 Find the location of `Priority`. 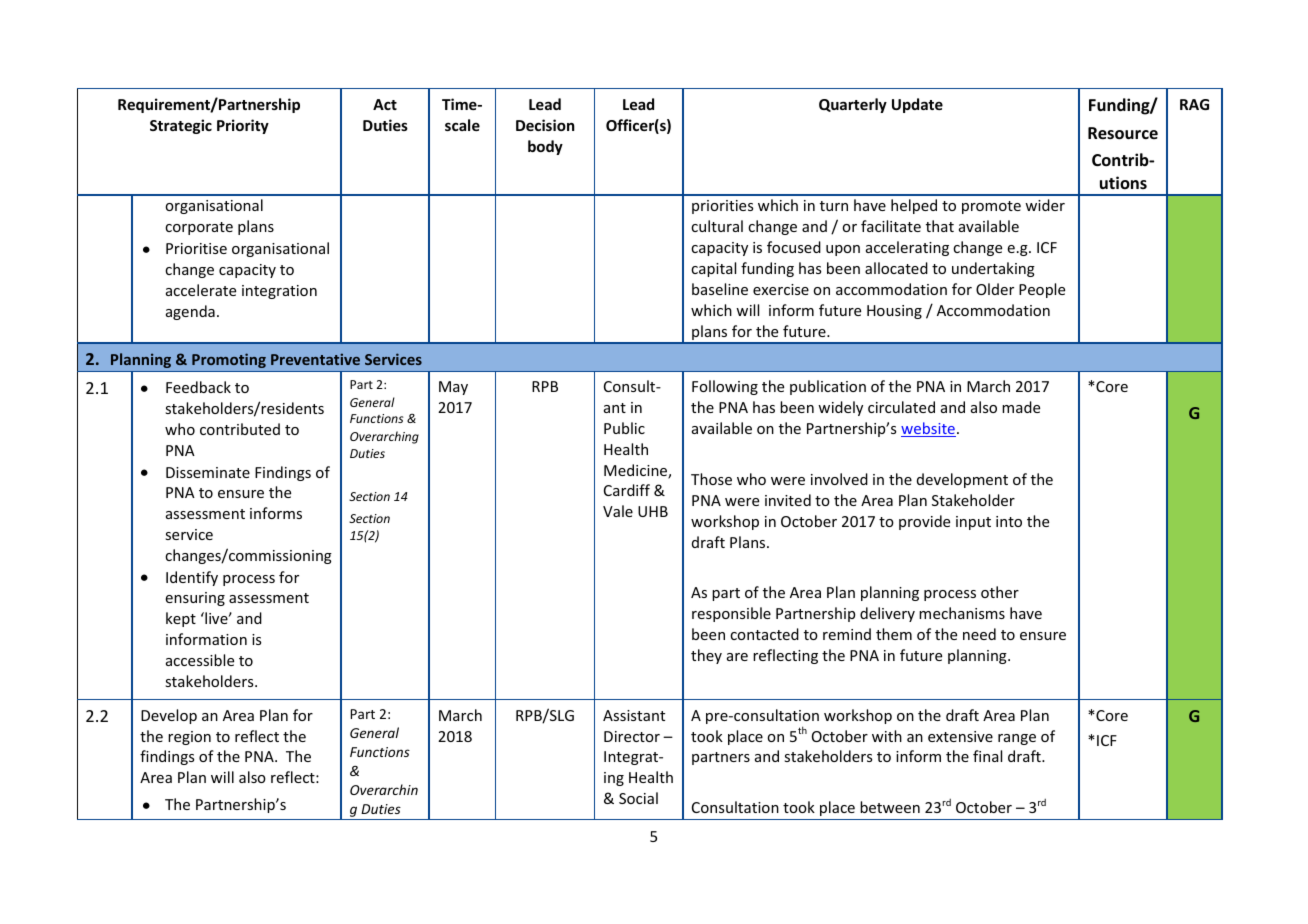

Priority is located at coordinates (243, 126).
